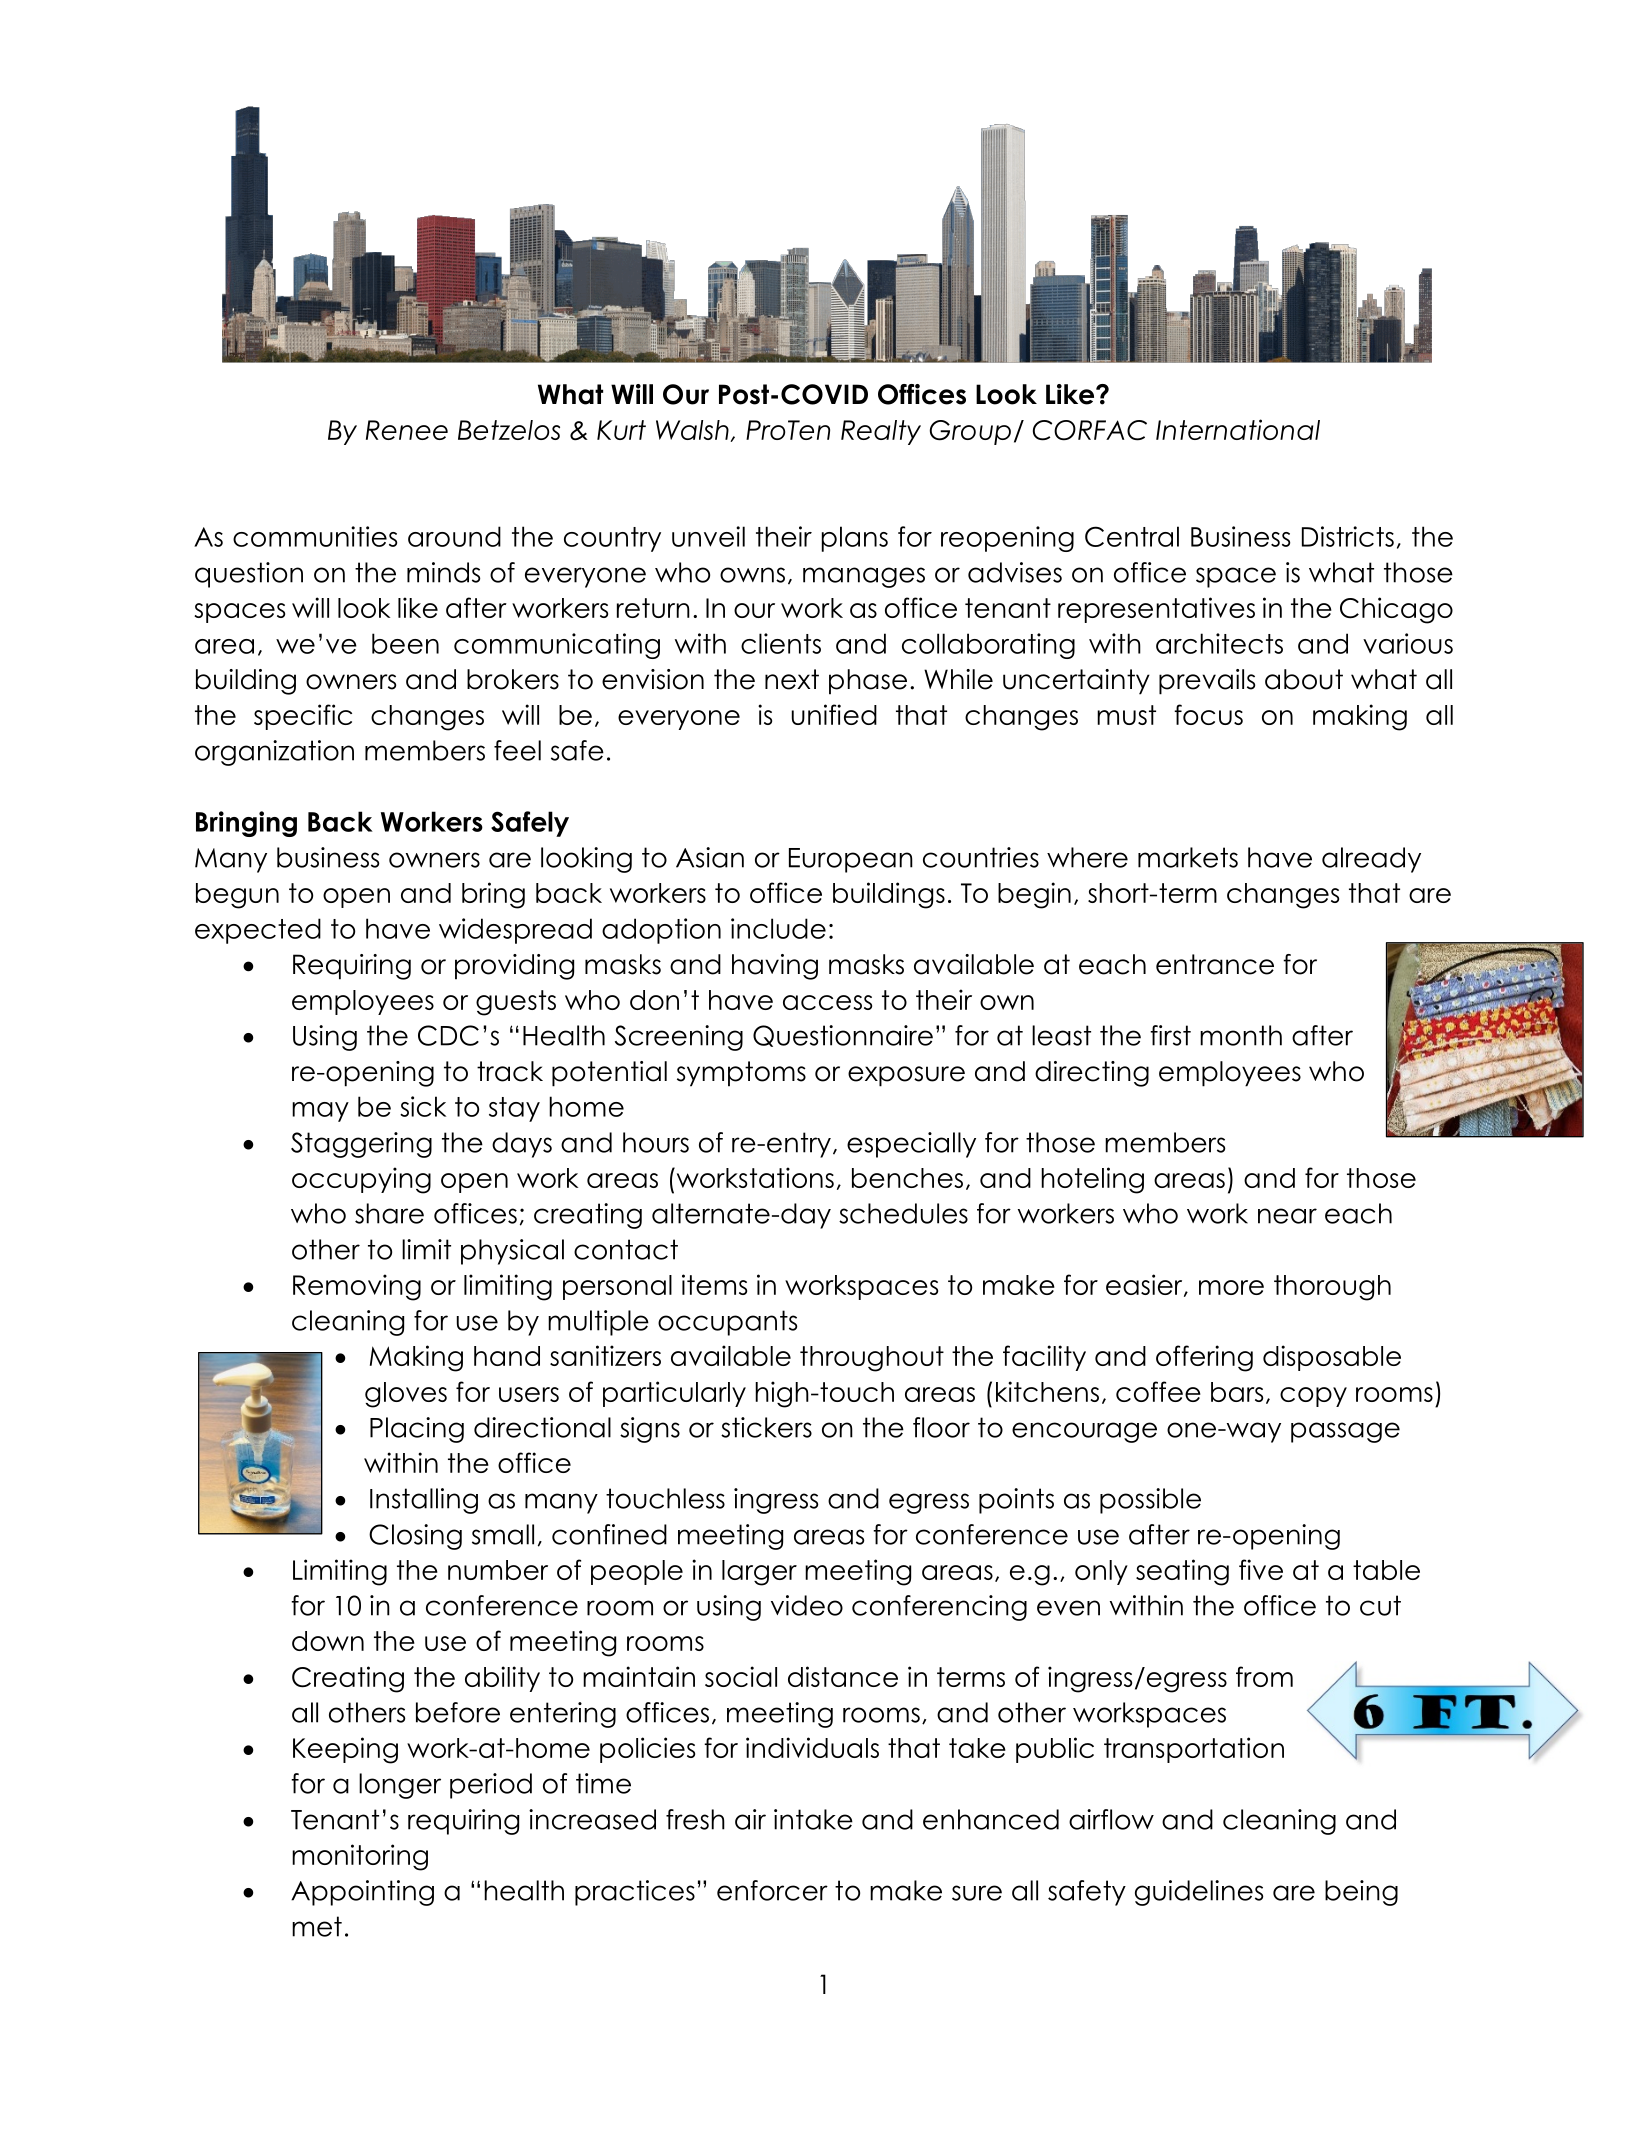 Image resolution: width=1648 pixels, height=2133 pixels. I want to click on entrance, so click(1215, 964).
